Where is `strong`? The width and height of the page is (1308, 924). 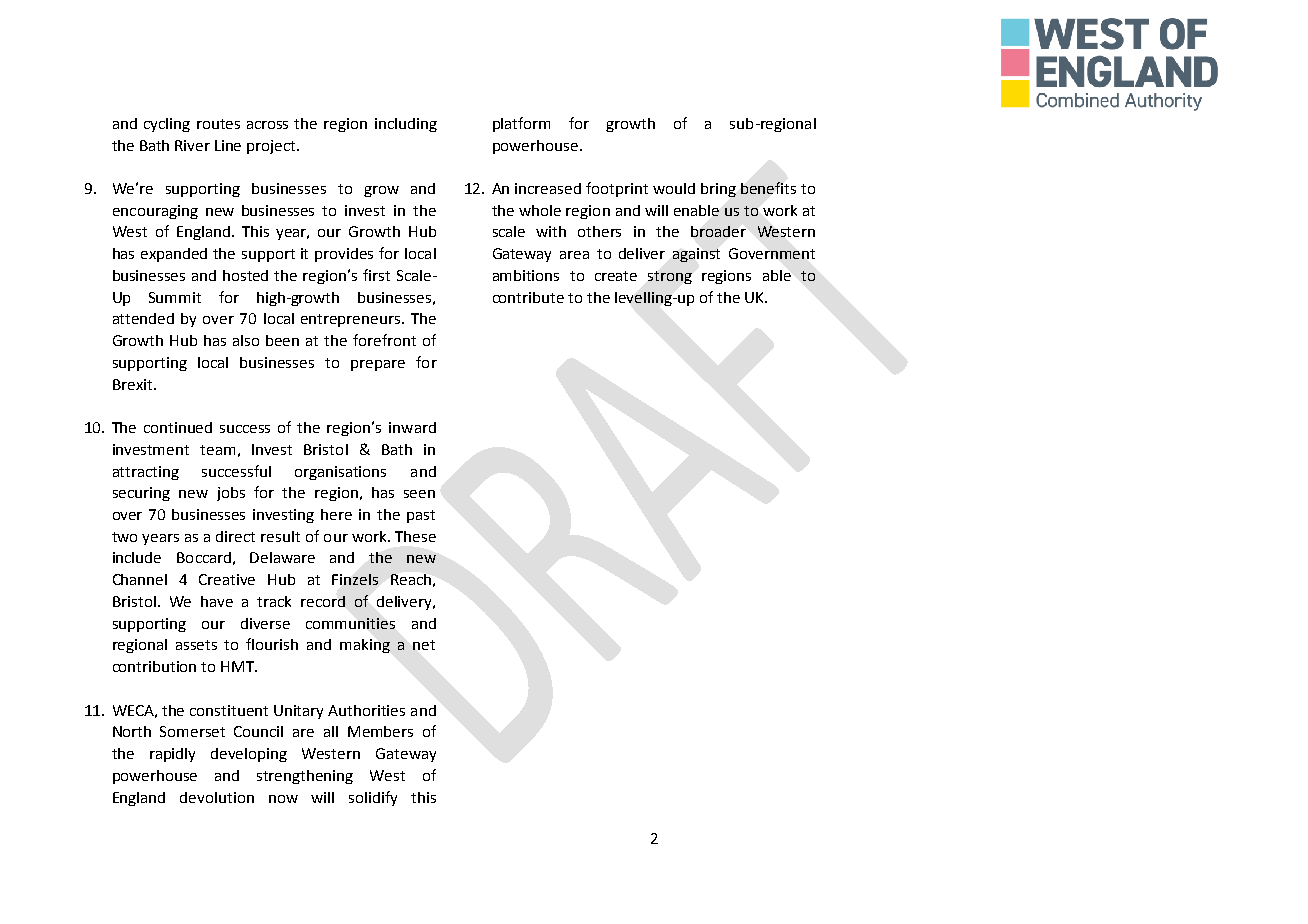 strong is located at coordinates (670, 277).
